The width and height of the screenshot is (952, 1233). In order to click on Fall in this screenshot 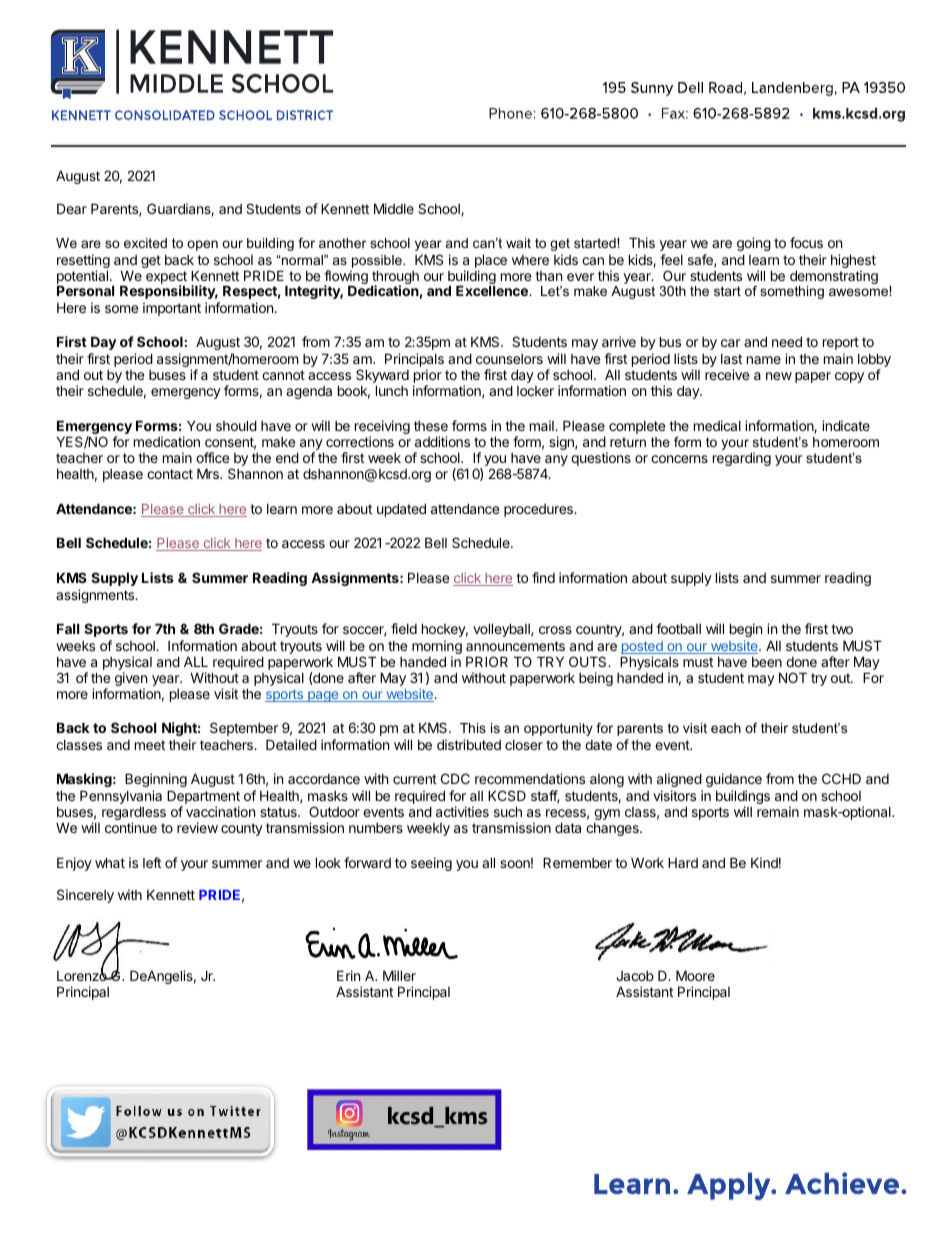, I will do `click(68, 628)`.
